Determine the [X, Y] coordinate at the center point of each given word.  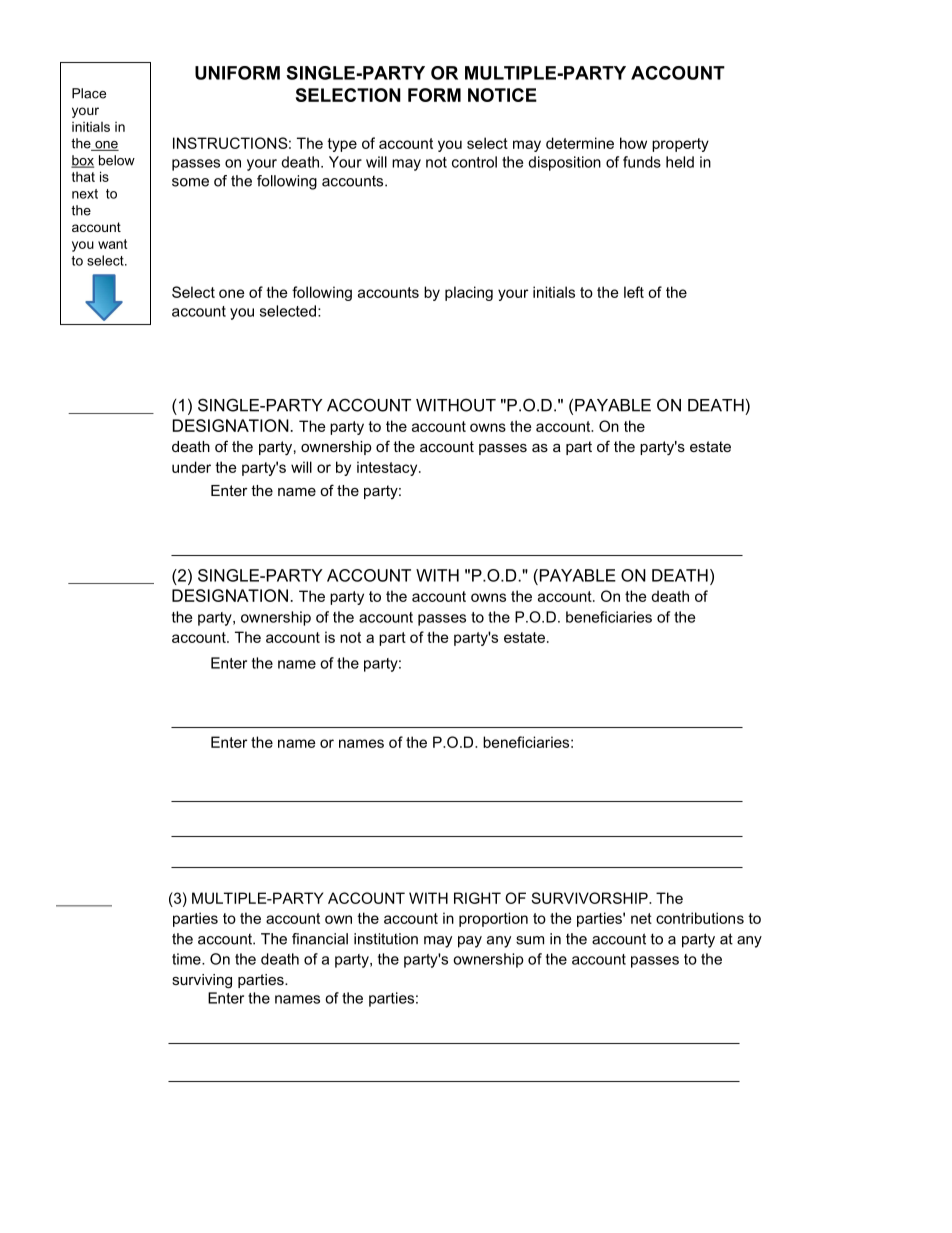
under [191, 467]
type [342, 145]
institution [386, 939]
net [641, 918]
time [187, 959]
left [634, 292]
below [117, 160]
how [633, 143]
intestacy [388, 468]
